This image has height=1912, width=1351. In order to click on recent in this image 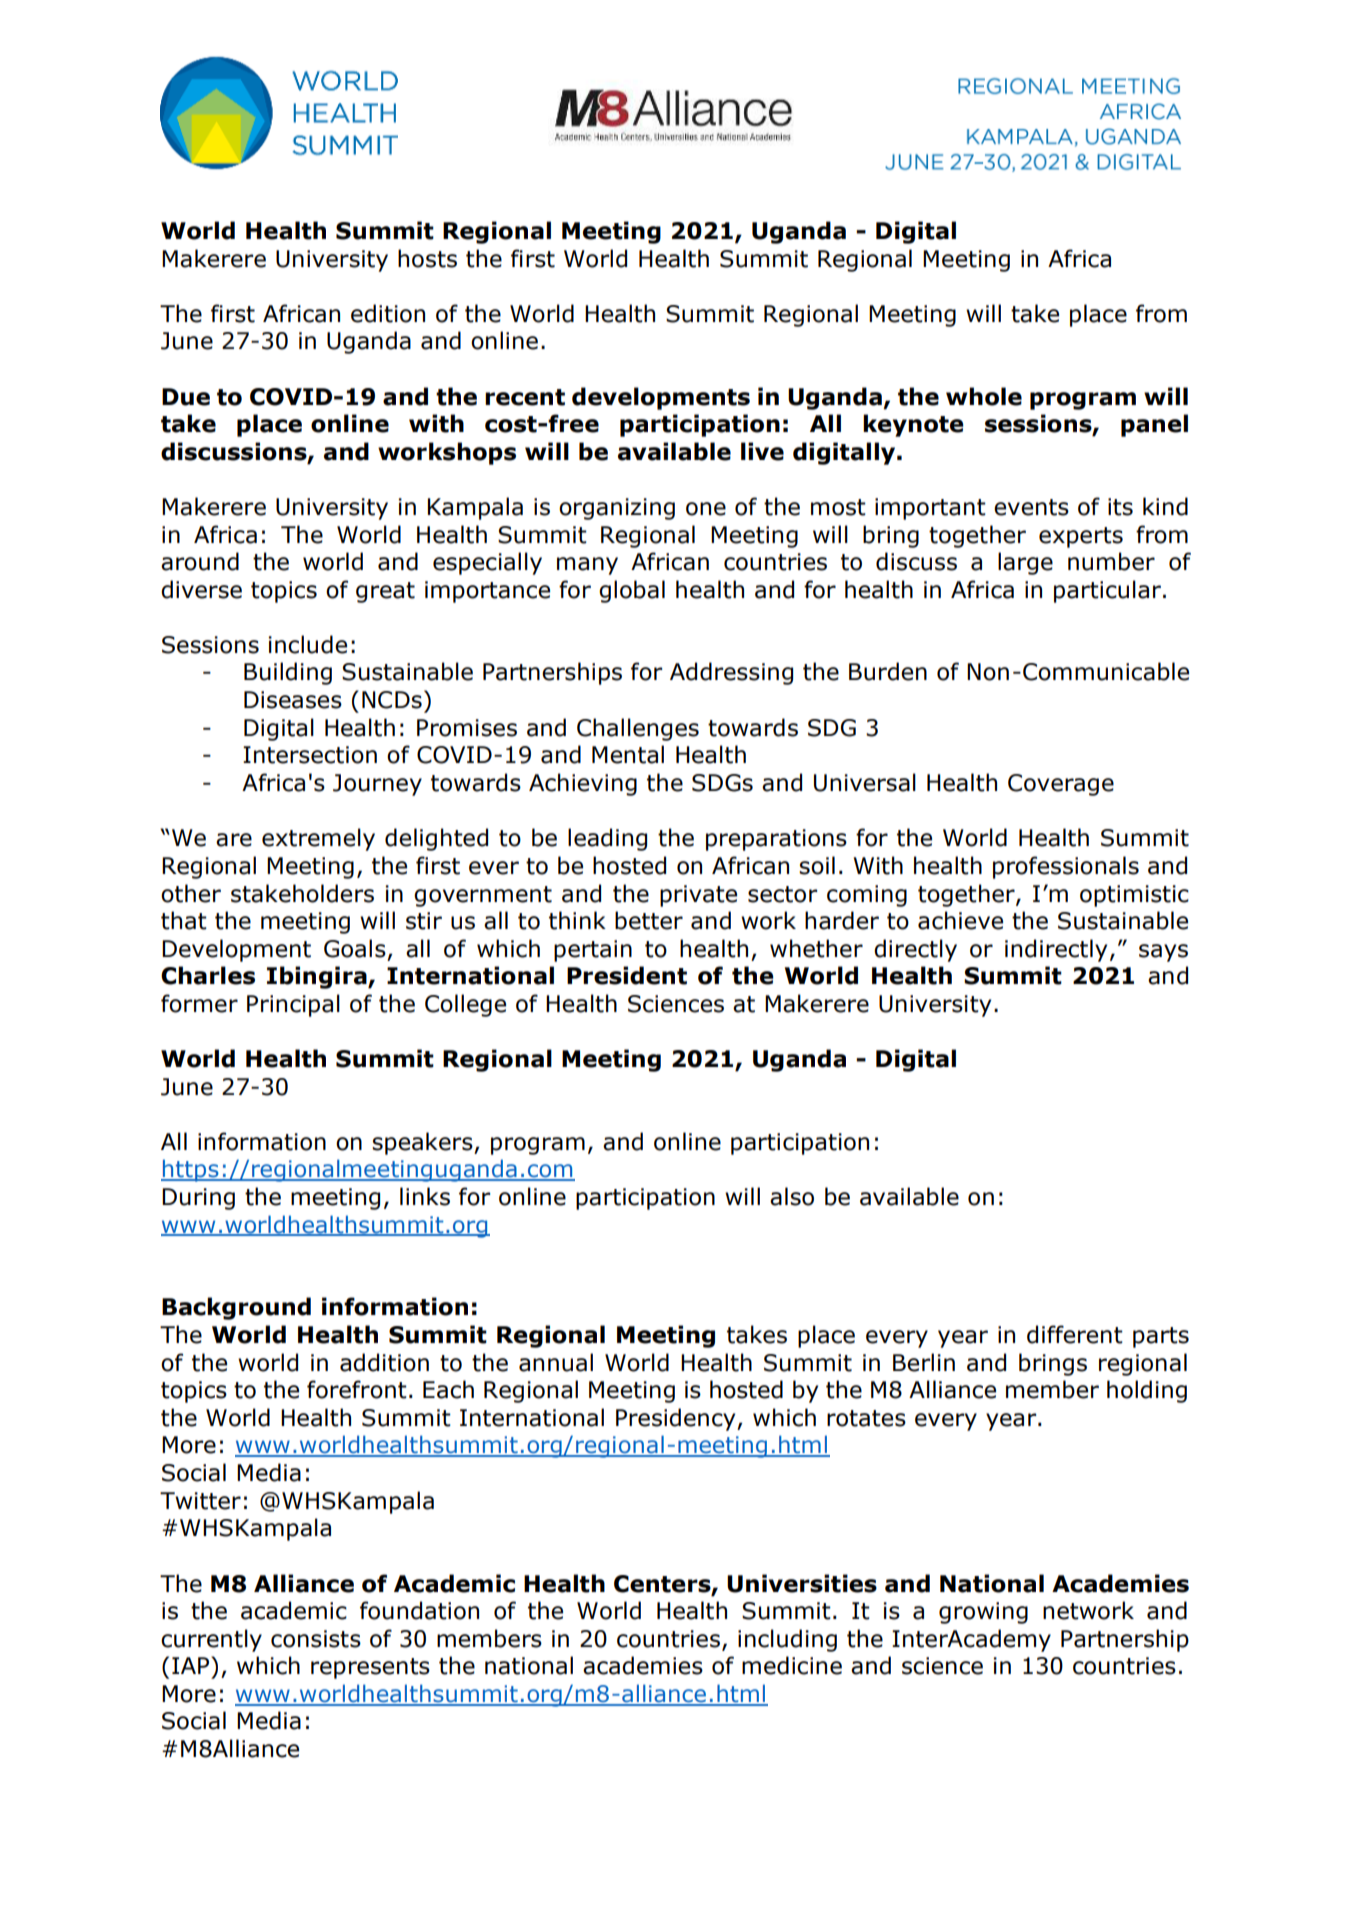, I will do `click(525, 397)`.
